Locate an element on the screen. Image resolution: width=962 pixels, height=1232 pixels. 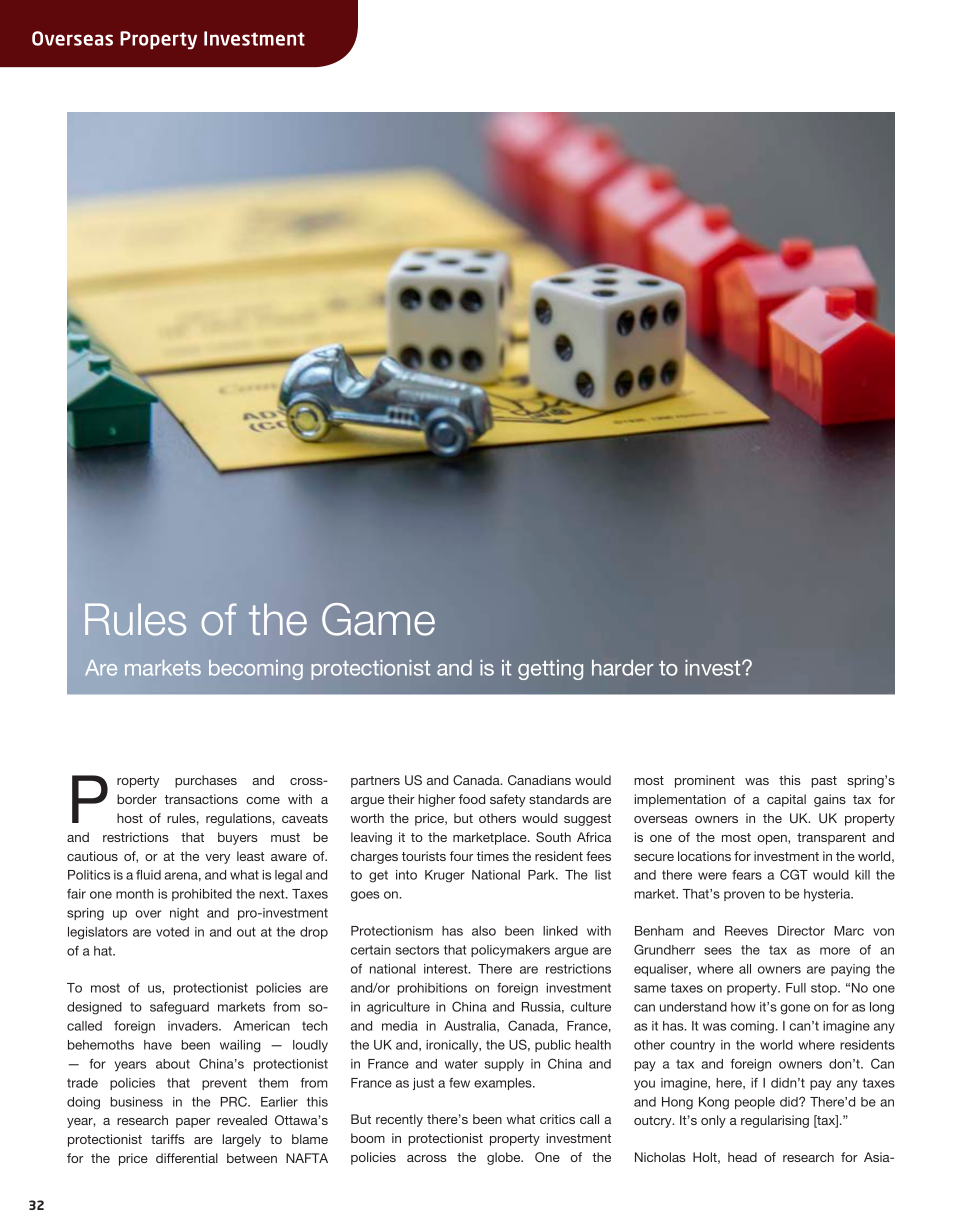
times is located at coordinates (492, 856).
